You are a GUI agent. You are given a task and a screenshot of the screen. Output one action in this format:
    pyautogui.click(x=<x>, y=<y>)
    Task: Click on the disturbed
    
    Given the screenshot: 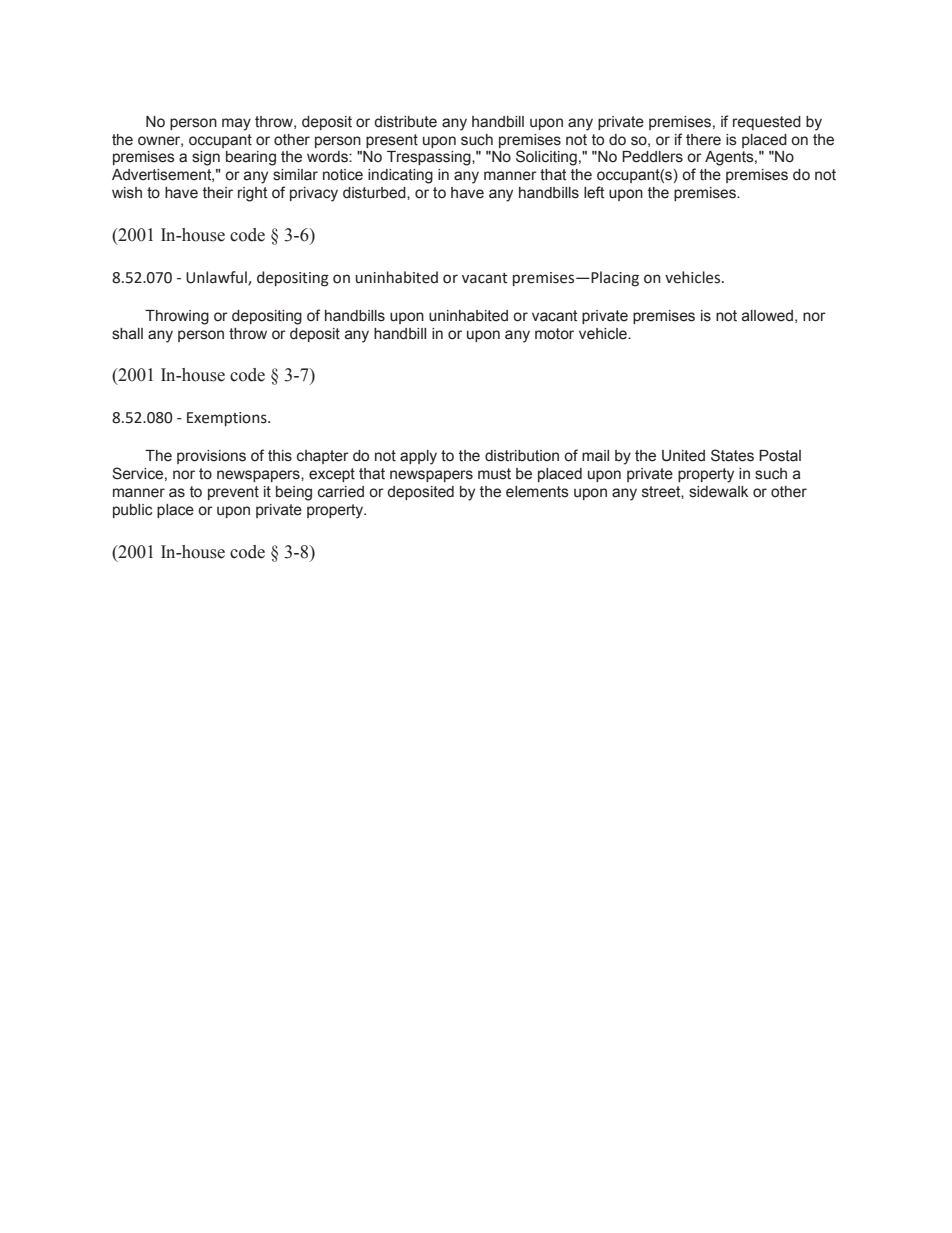 What is the action you would take?
    pyautogui.click(x=375, y=193)
